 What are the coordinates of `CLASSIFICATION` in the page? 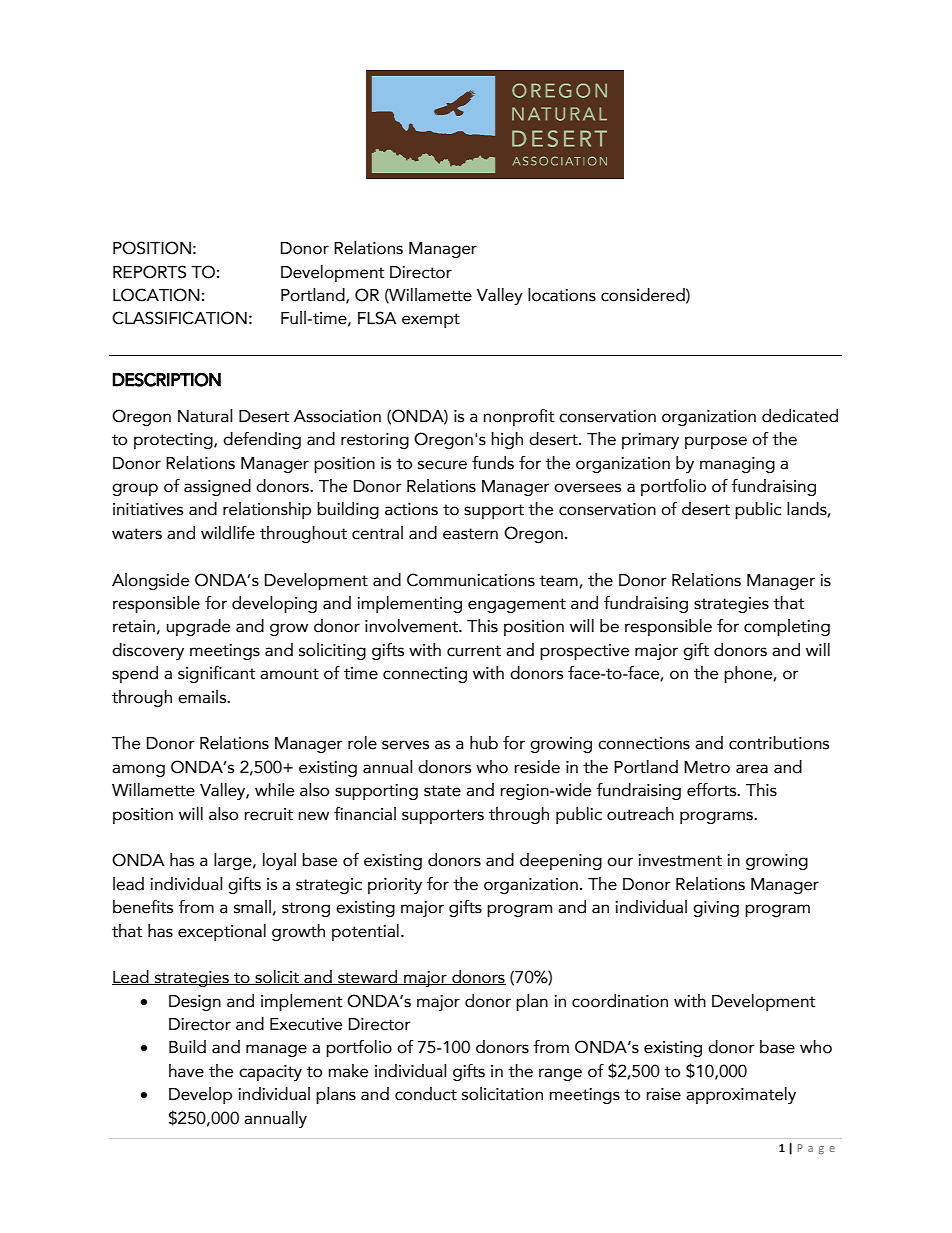 It's located at (179, 318).
